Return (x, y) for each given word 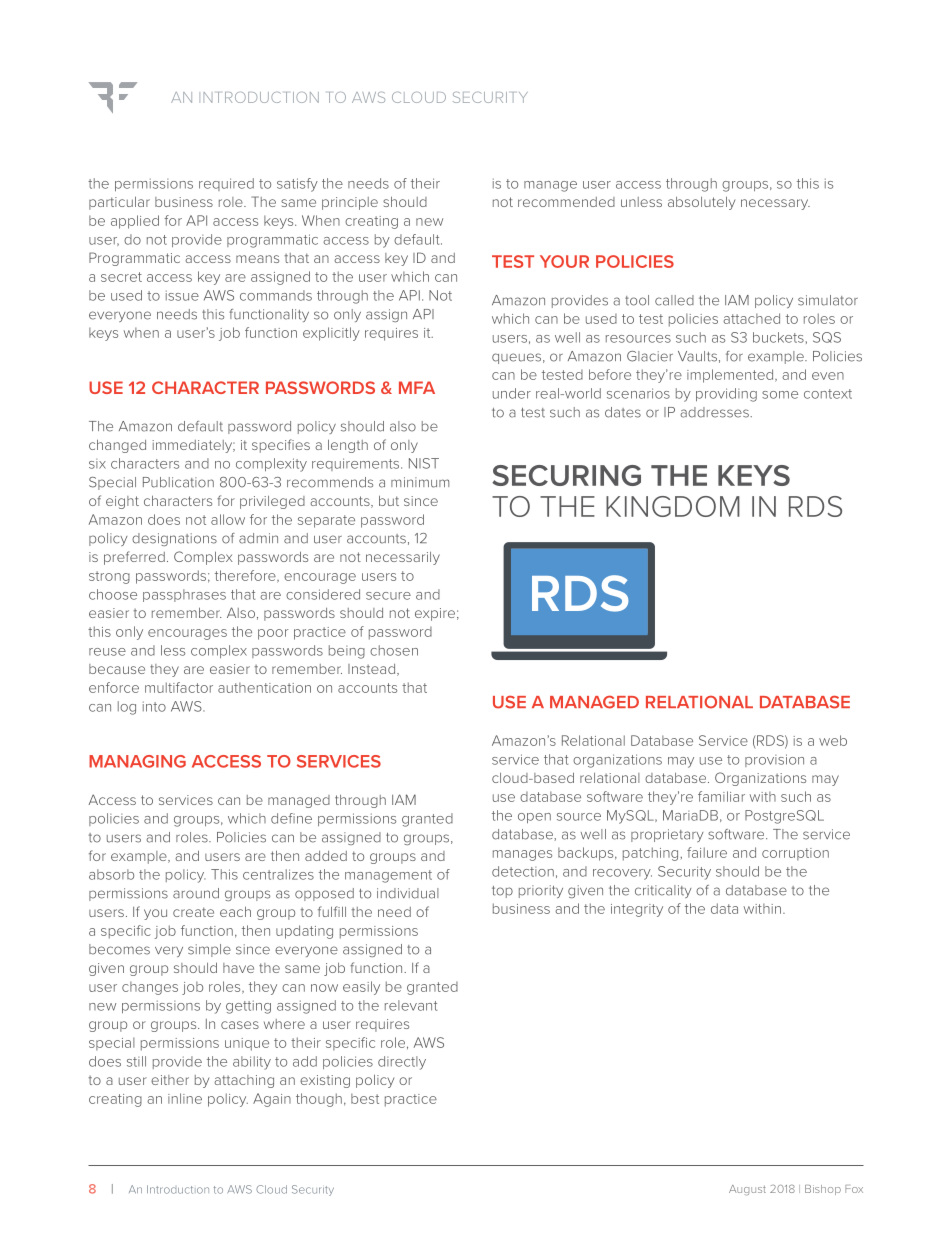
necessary (775, 204)
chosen (394, 650)
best (365, 1098)
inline (185, 1098)
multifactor (179, 687)
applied (135, 222)
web (833, 740)
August (747, 1190)
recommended (566, 202)
